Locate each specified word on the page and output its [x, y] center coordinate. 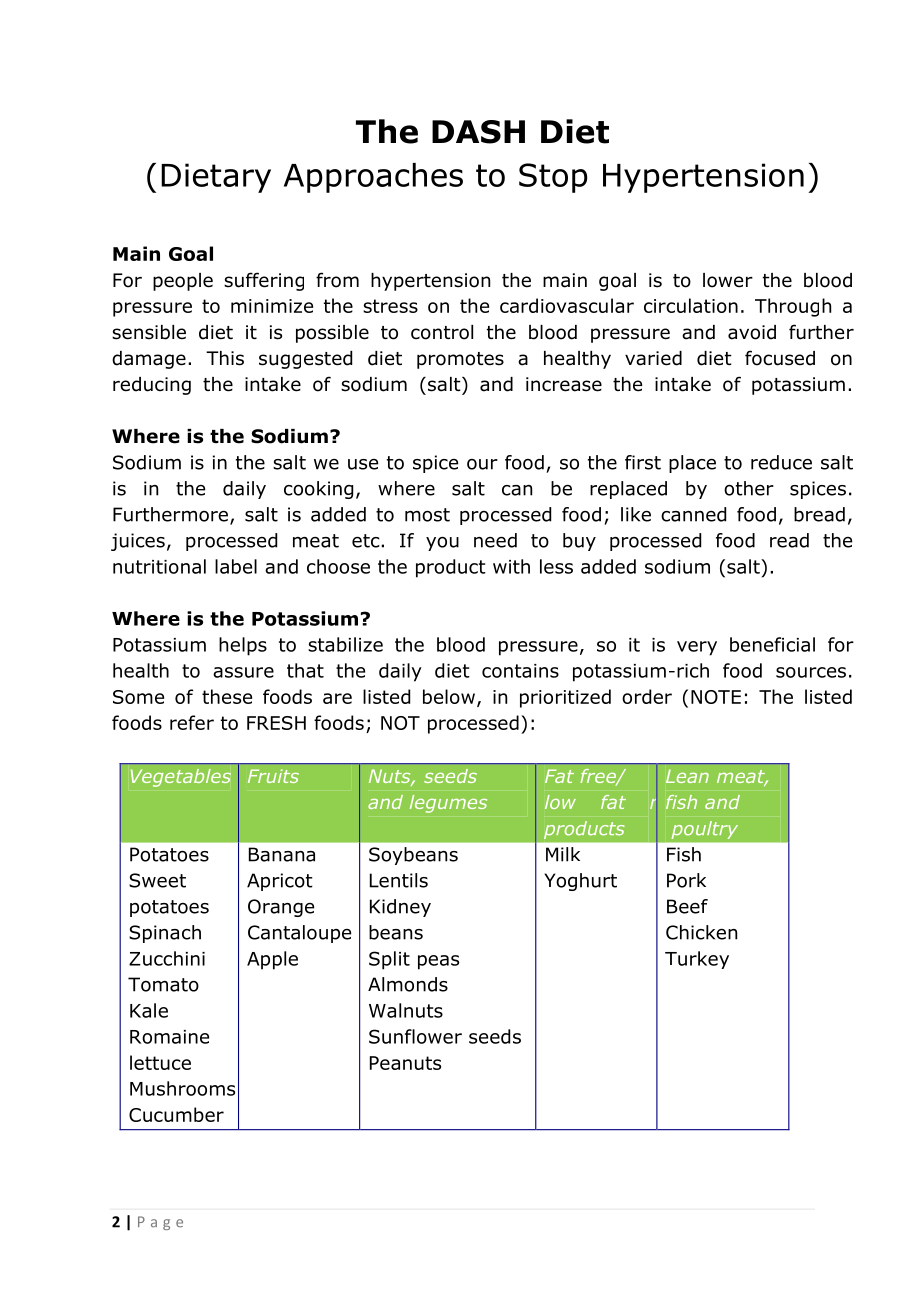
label [236, 566]
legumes [448, 804]
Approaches [373, 178]
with [511, 566]
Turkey [697, 960]
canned [693, 514]
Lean [687, 776]
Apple [272, 960]
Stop [553, 178]
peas [438, 962]
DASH [478, 132]
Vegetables [181, 778]
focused [780, 358]
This [225, 358]
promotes [460, 360]
